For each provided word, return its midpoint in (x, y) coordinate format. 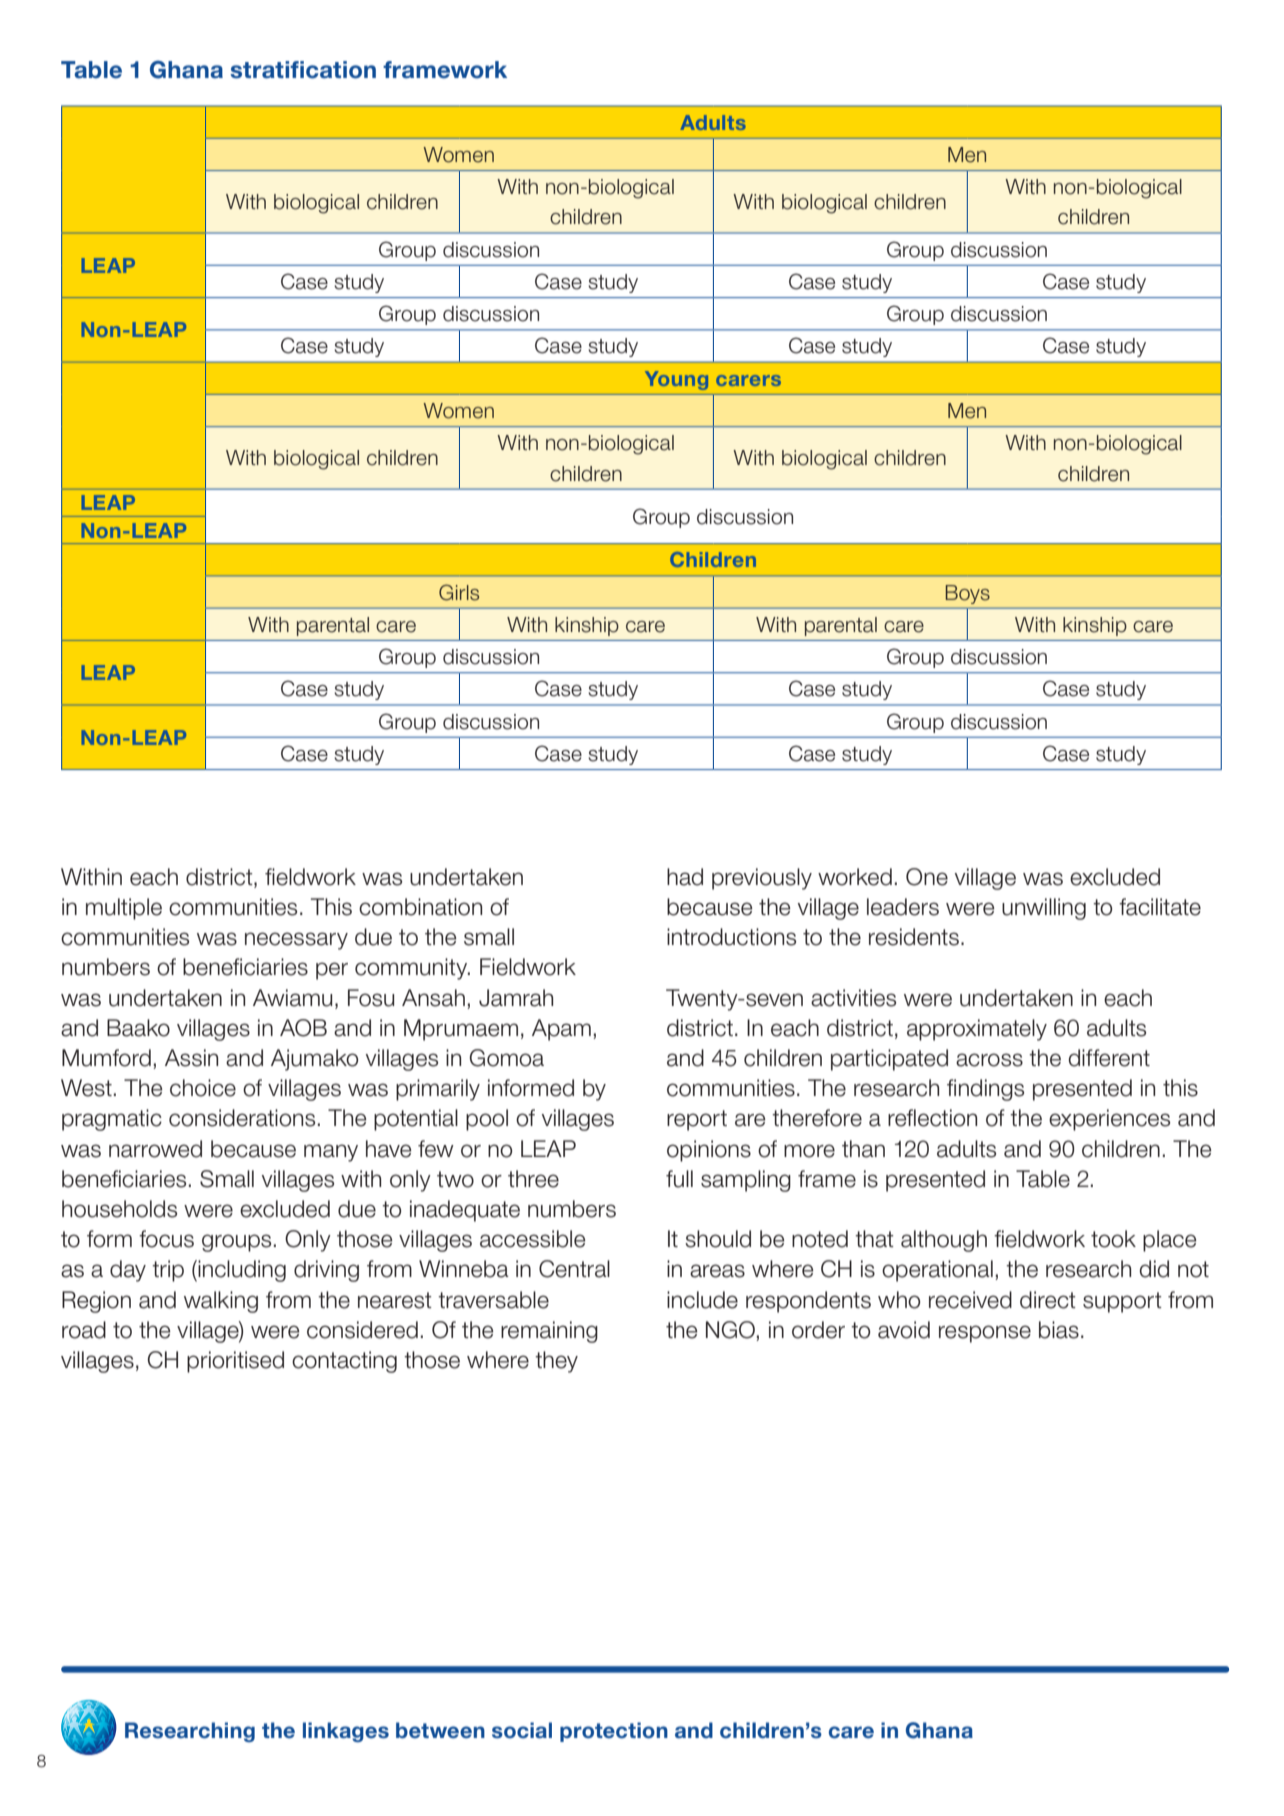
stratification (303, 70)
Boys (968, 594)
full (679, 1179)
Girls (459, 592)
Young (676, 380)
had (685, 877)
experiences (1109, 1120)
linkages (346, 1732)
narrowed (155, 1149)
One (927, 877)
